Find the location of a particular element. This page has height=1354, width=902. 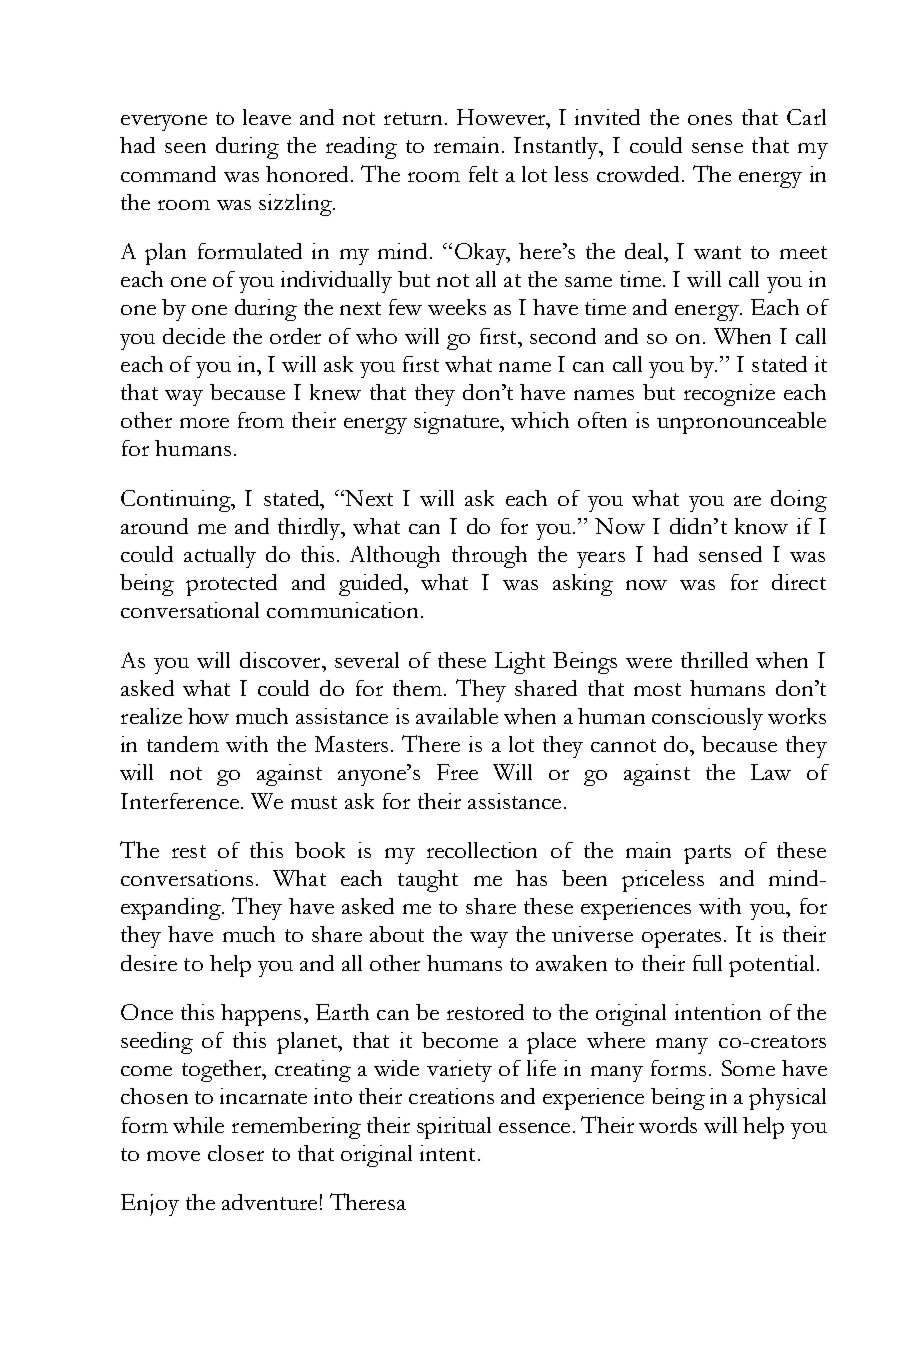

closer is located at coordinates (236, 1153).
